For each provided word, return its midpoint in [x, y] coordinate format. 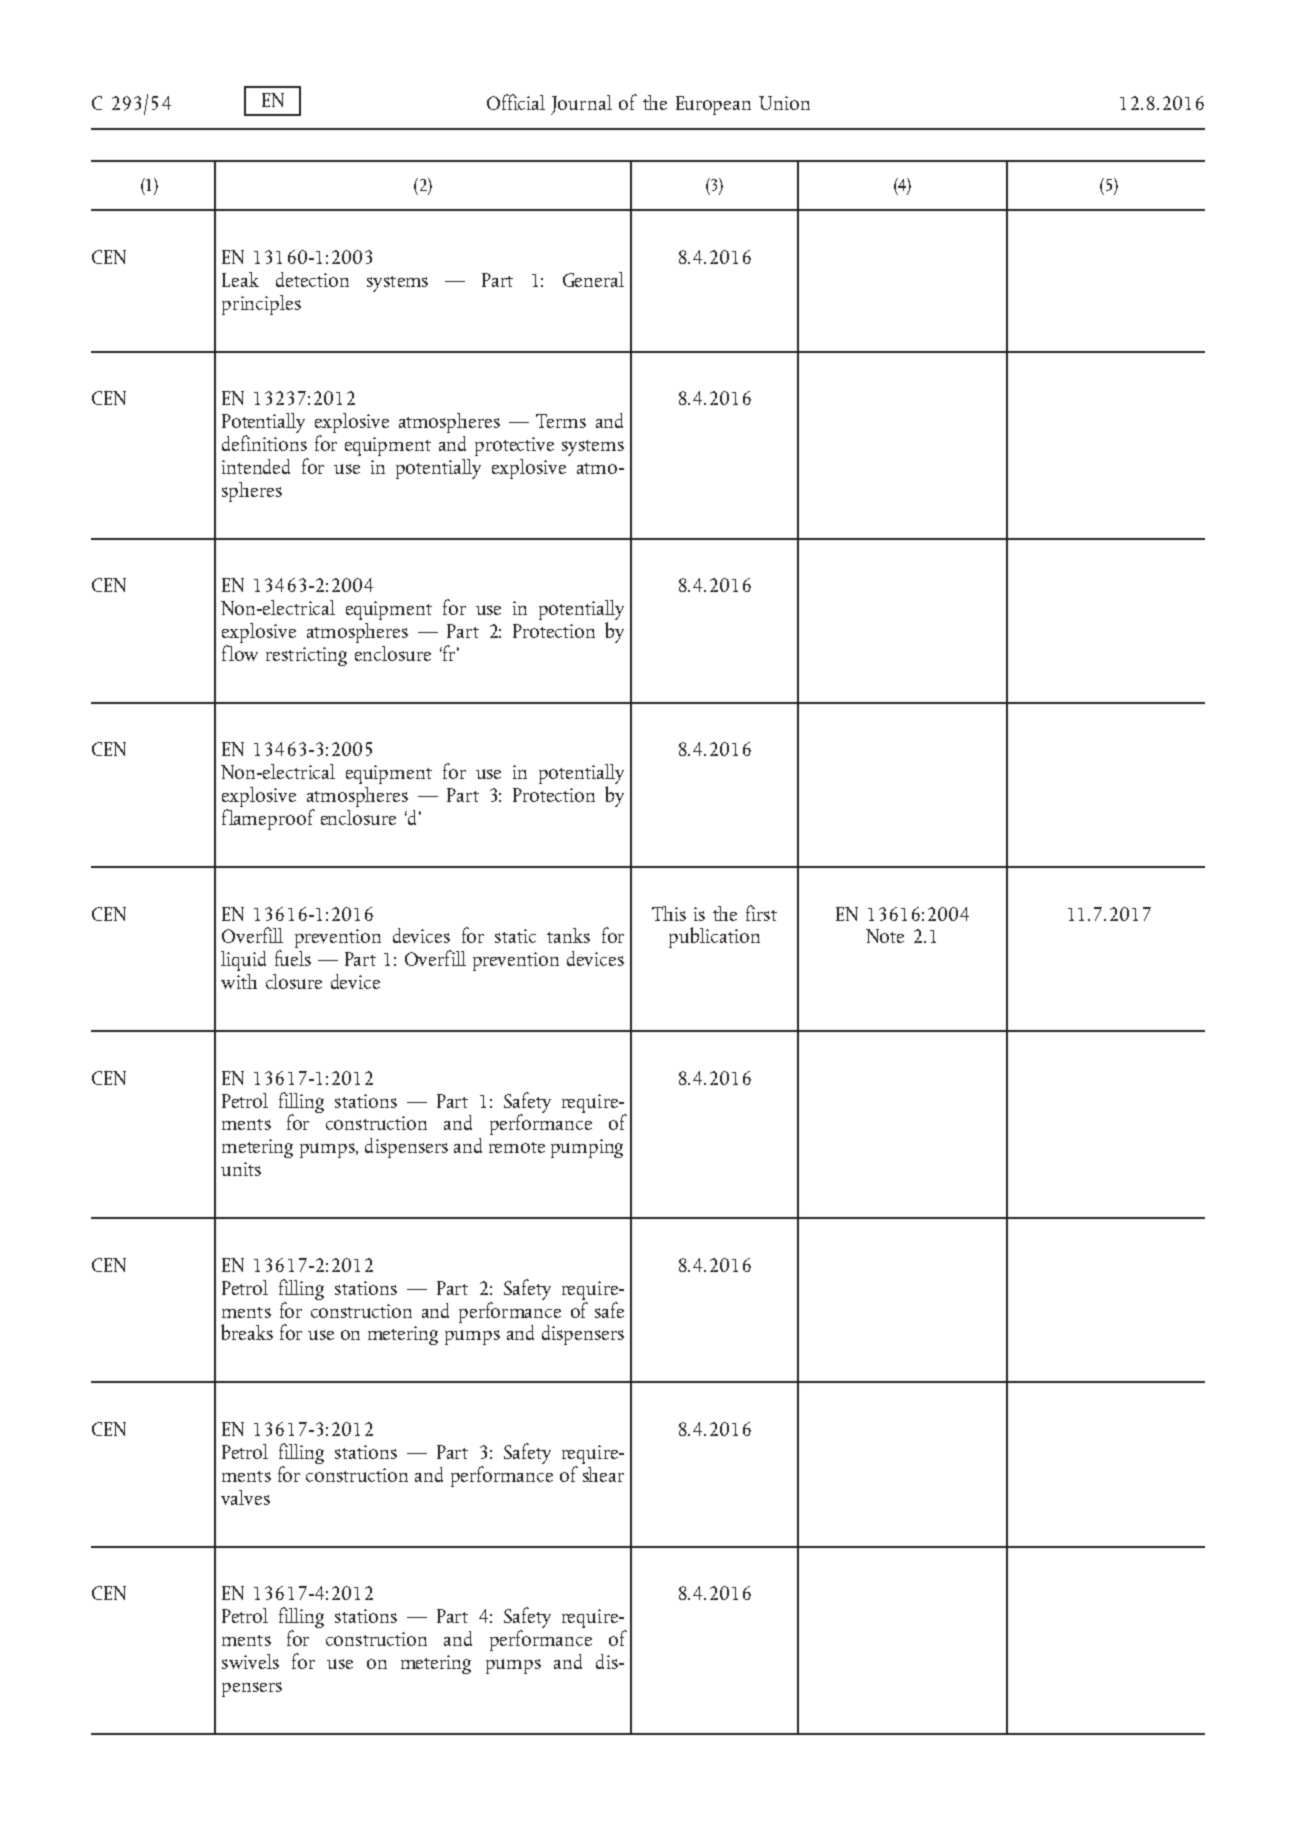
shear [603, 1472]
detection [312, 279]
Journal [581, 105]
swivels [250, 1661]
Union [784, 103]
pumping [587, 1148]
